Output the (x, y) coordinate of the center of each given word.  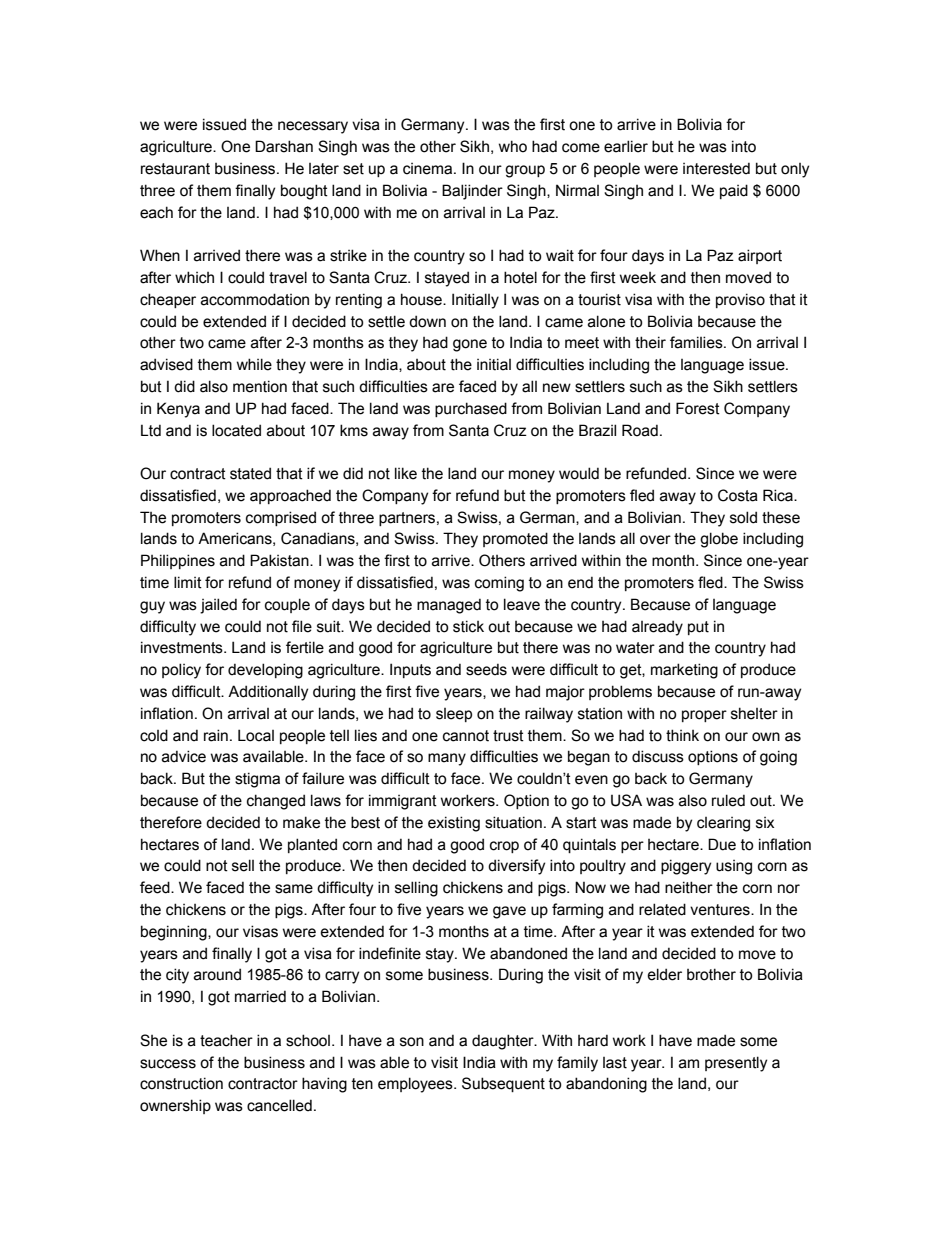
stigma (257, 780)
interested (716, 168)
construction (181, 1083)
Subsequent (503, 1084)
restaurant (175, 169)
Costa (738, 495)
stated (250, 473)
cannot (466, 736)
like (406, 473)
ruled (728, 800)
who (513, 146)
